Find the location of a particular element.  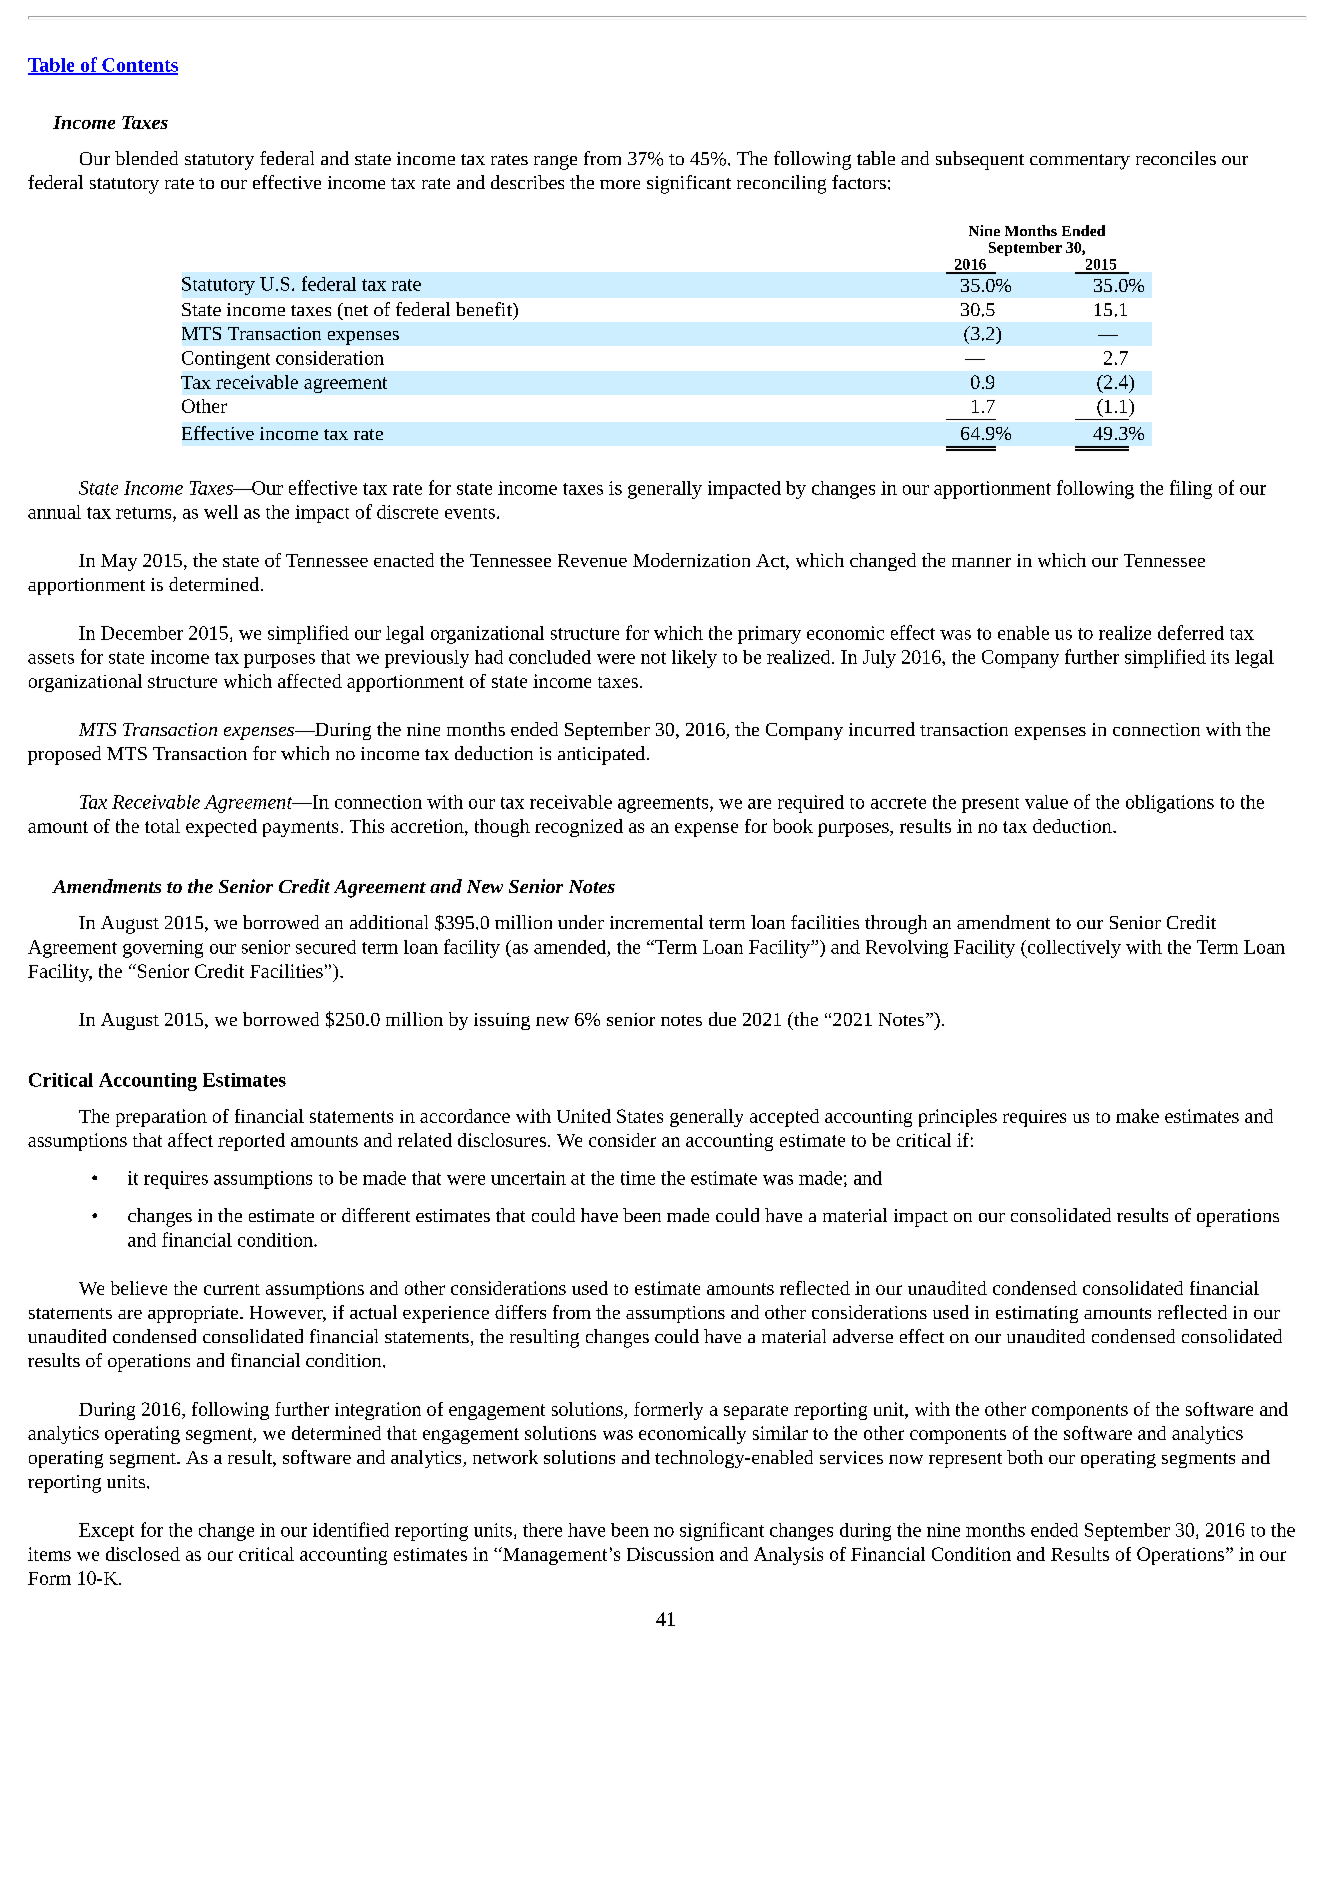

governing is located at coordinates (163, 949).
